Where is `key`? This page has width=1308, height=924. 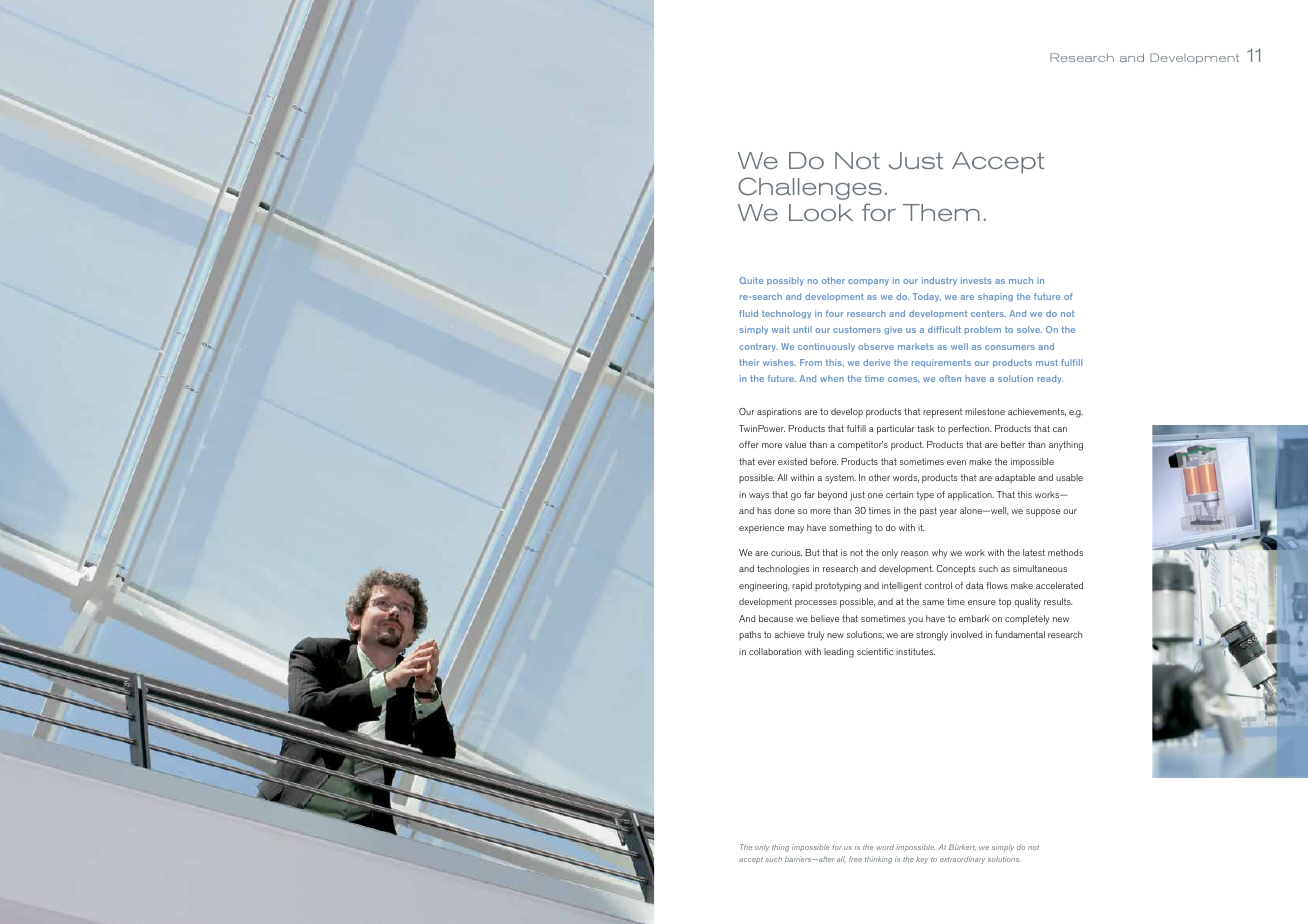
key is located at coordinates (922, 860).
